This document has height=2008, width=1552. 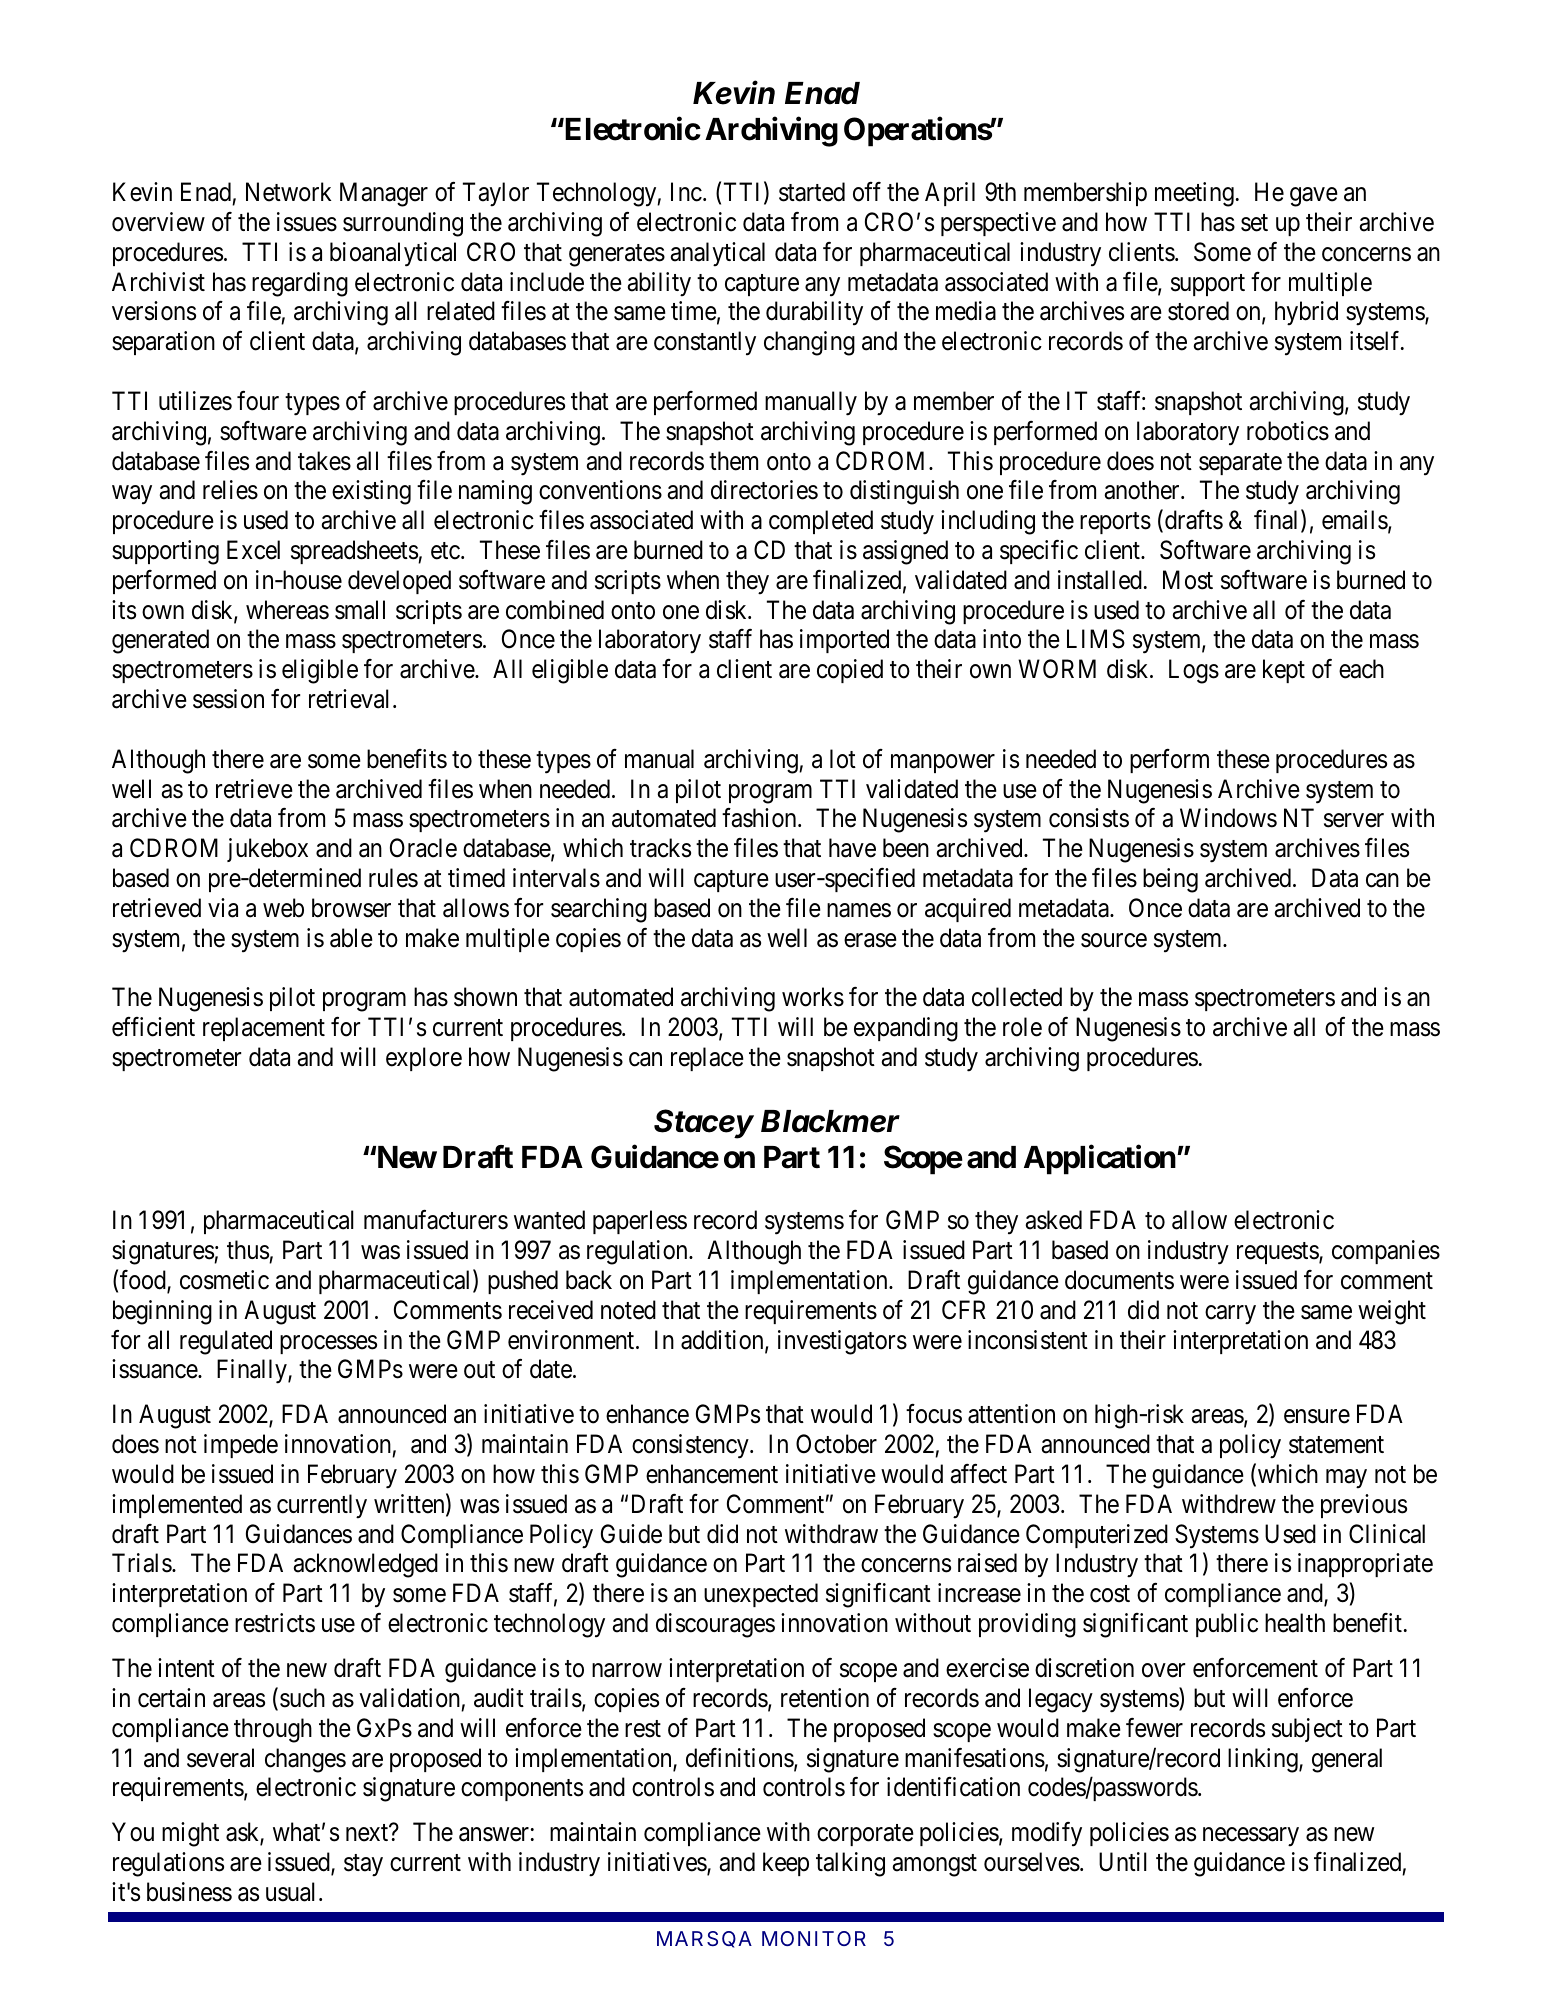 What do you see at coordinates (307, 222) in the document?
I see `issues` at bounding box center [307, 222].
